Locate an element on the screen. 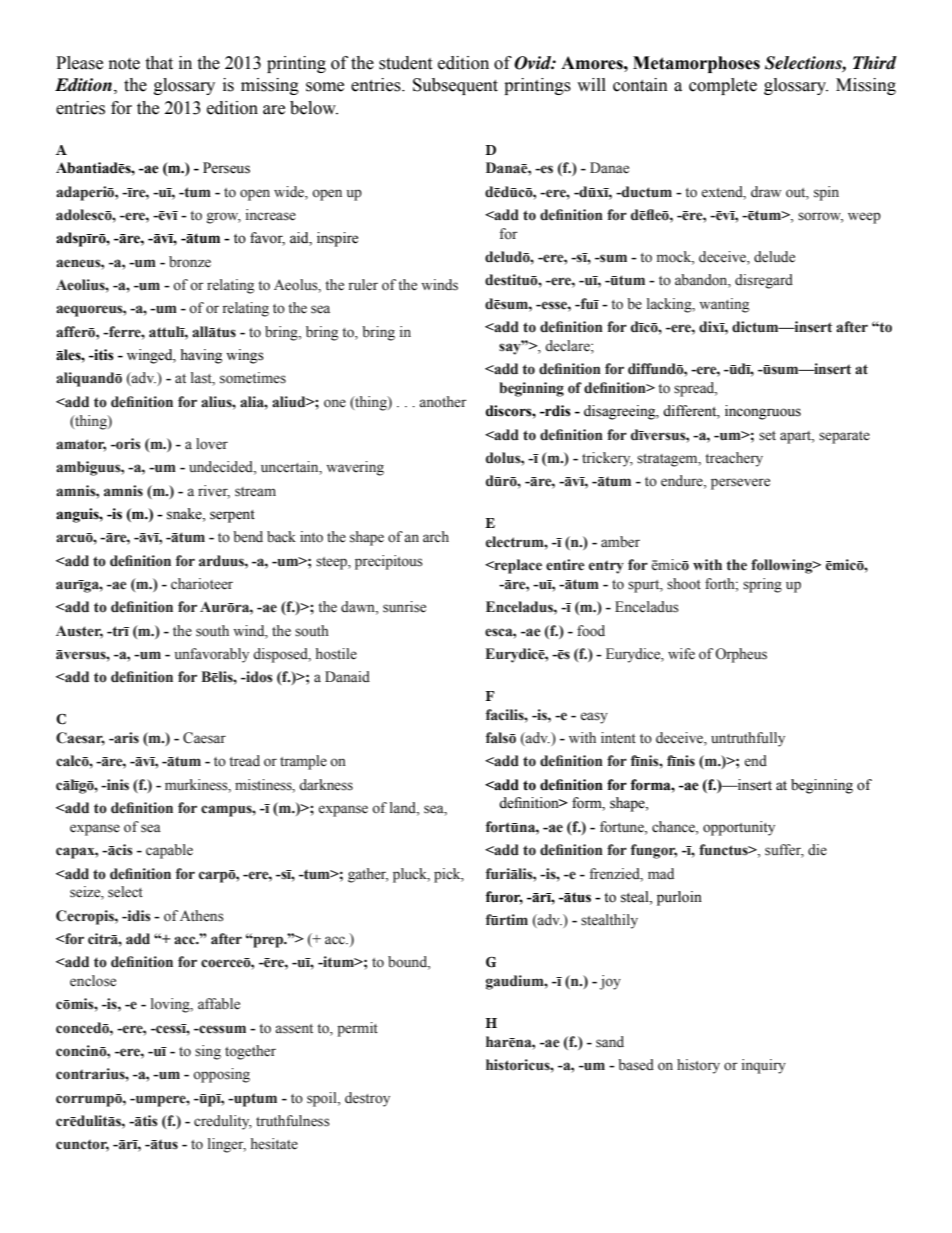  another is located at coordinates (443, 402).
